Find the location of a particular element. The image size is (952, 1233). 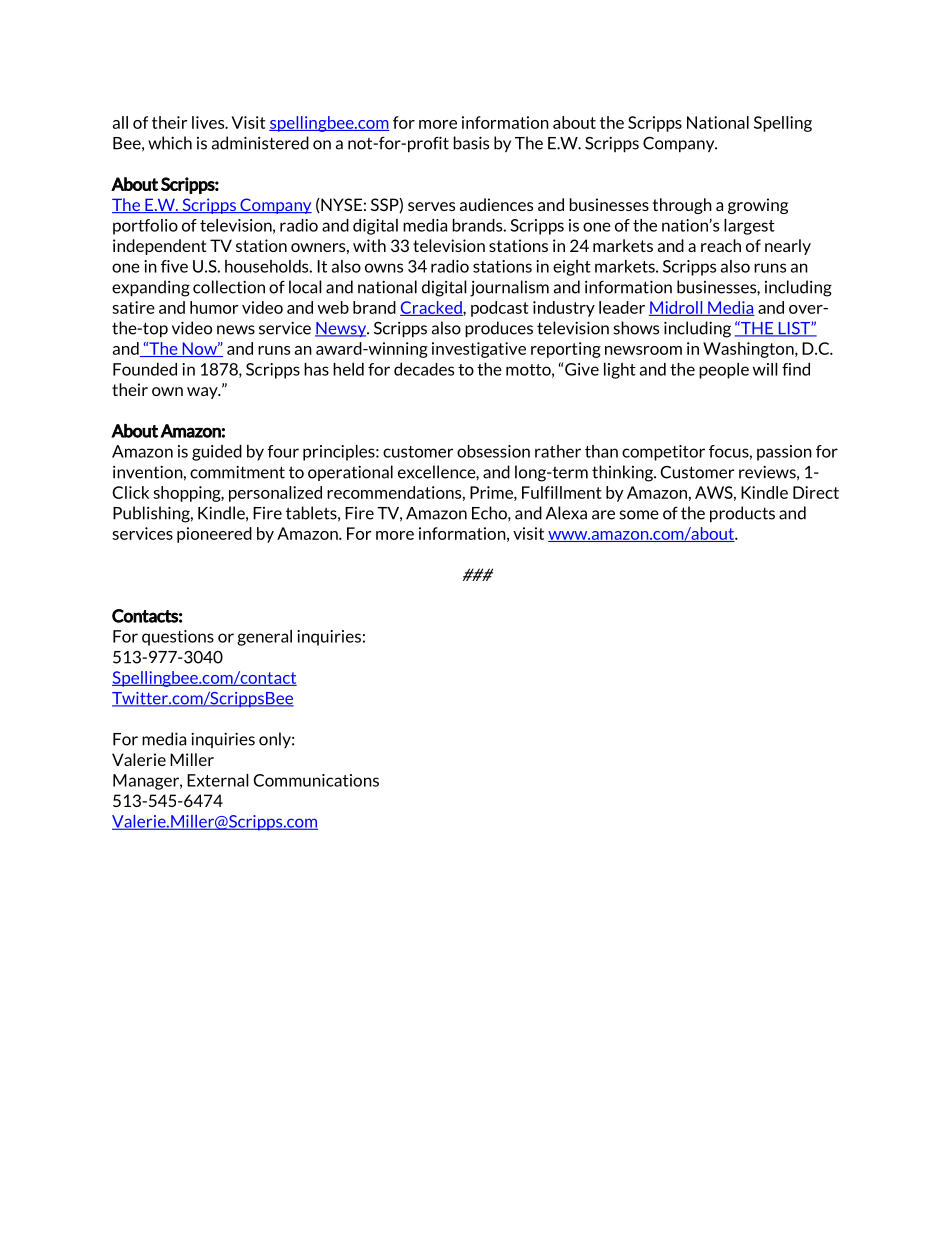

podcast is located at coordinates (500, 309).
